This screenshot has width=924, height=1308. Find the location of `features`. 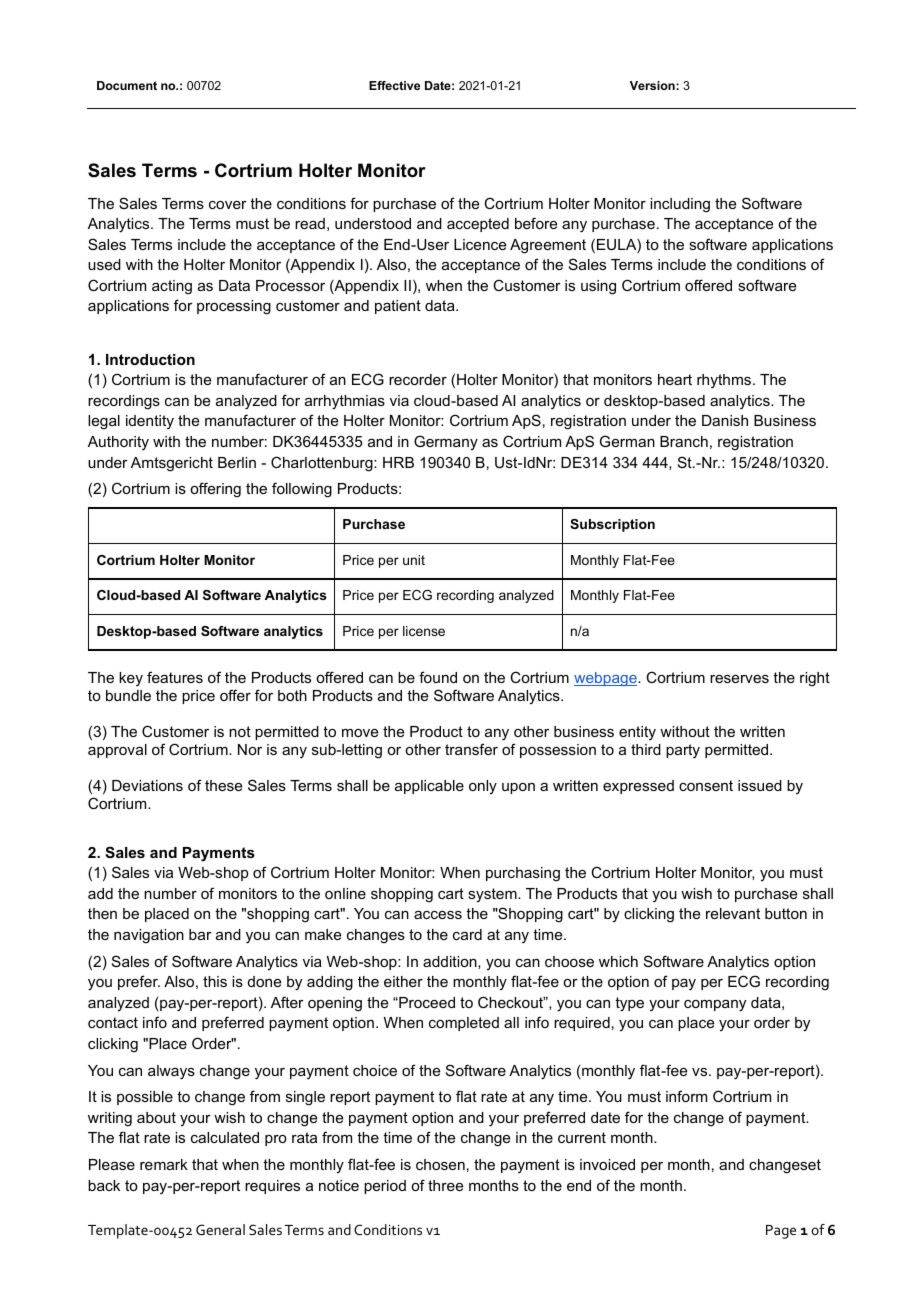

features is located at coordinates (175, 677).
